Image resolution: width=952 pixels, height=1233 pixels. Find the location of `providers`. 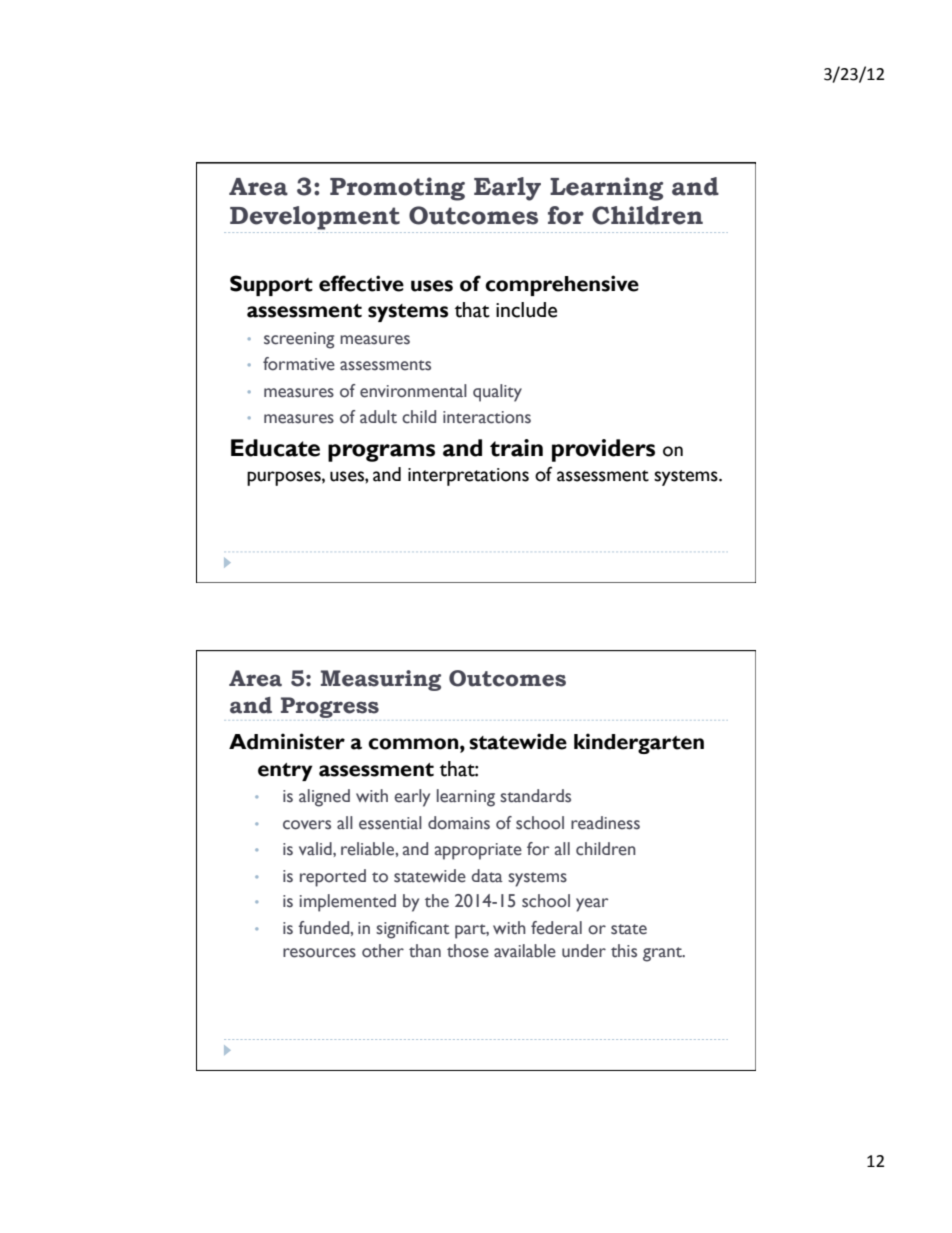

providers is located at coordinates (603, 450).
